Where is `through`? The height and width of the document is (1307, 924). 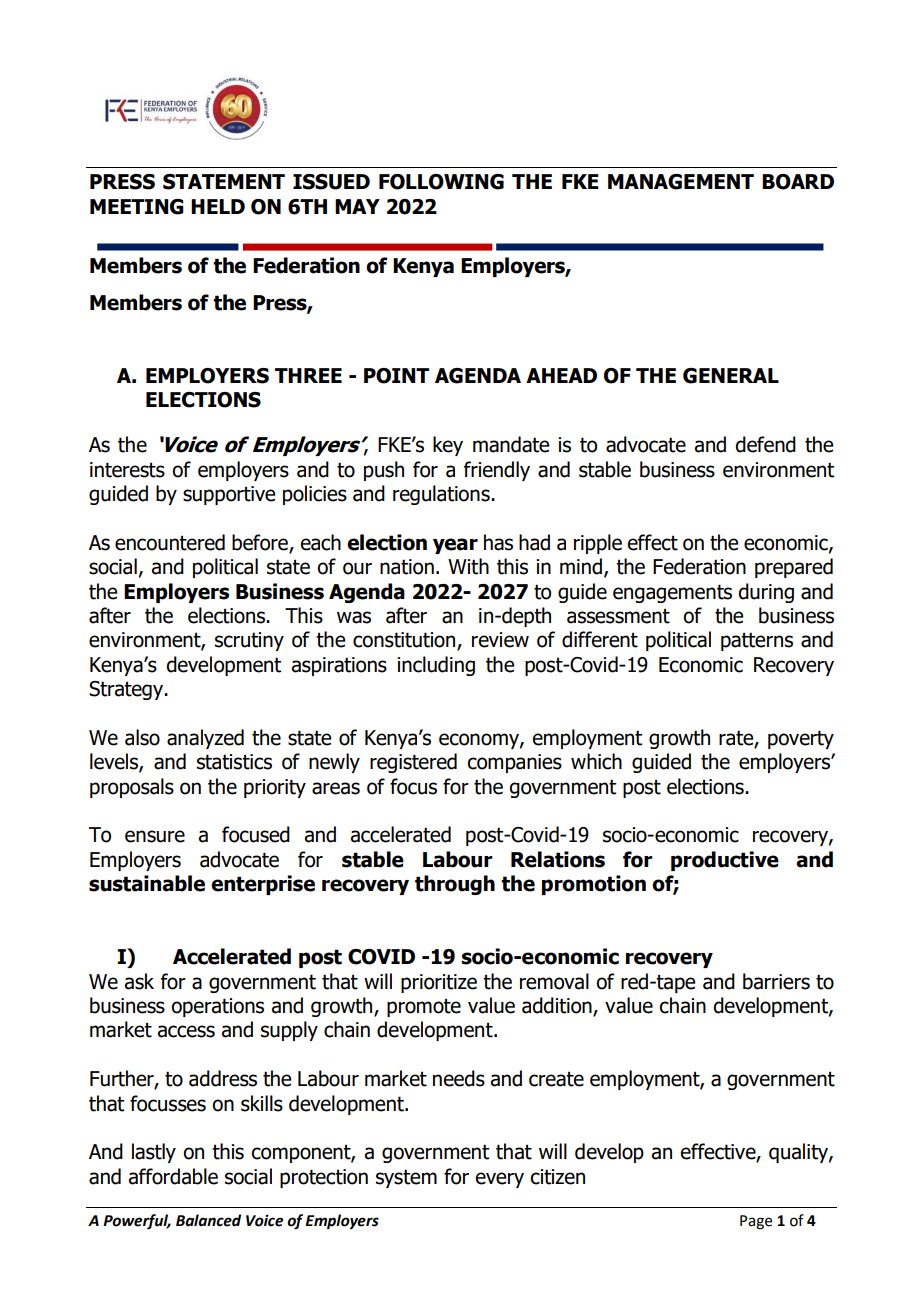 through is located at coordinates (455, 885).
